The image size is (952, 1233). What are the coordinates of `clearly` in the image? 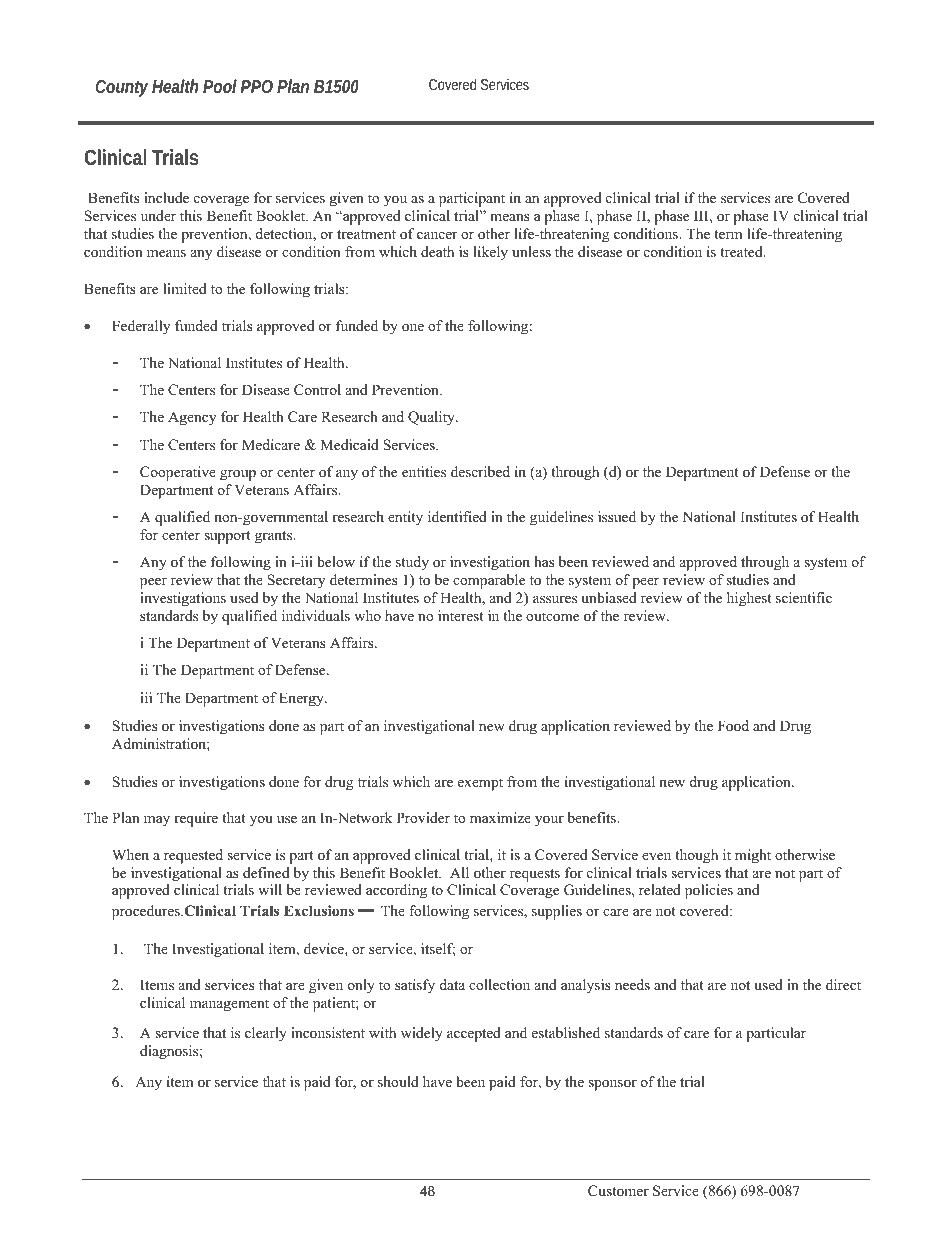 It's located at (266, 1034).
